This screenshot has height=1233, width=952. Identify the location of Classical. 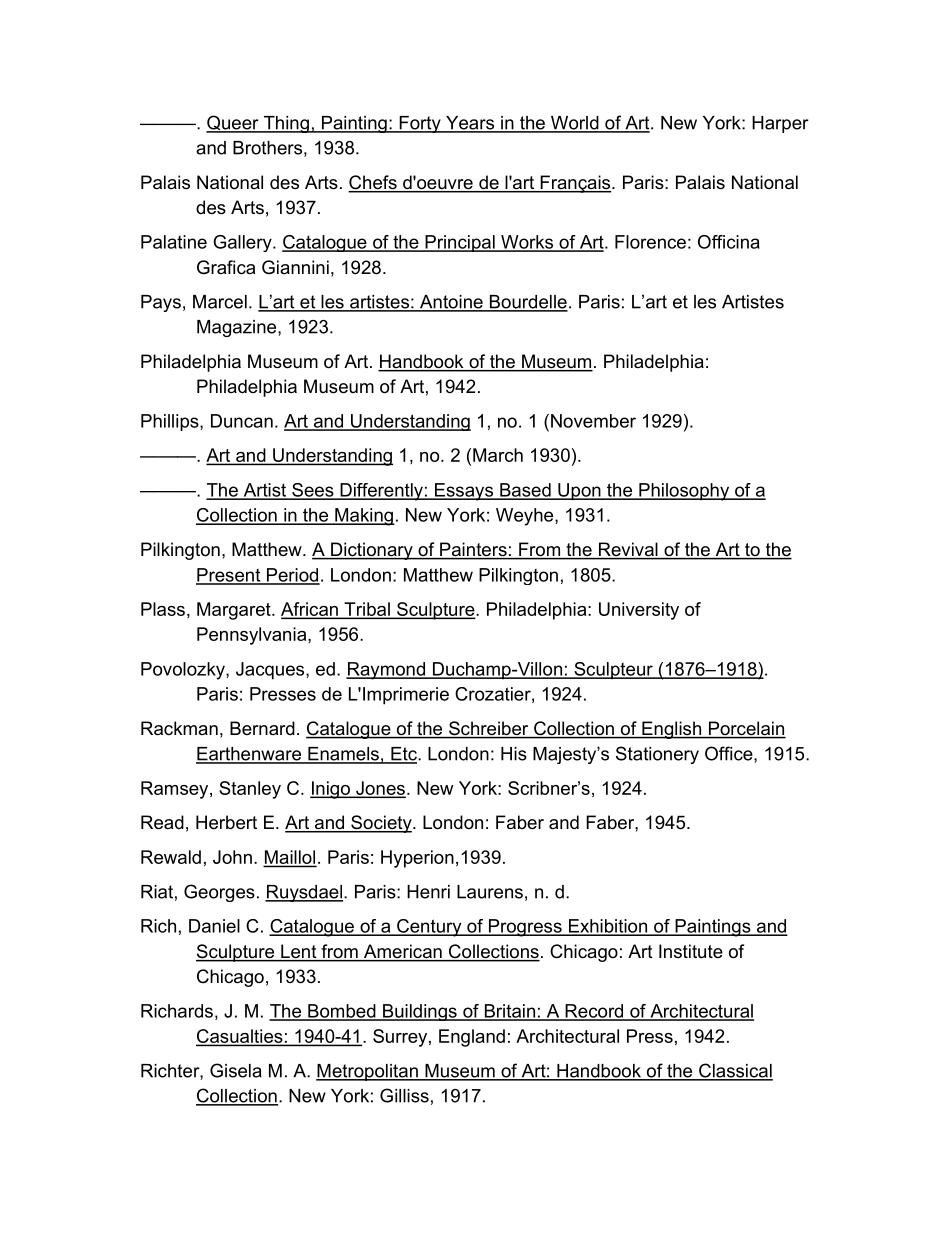
(735, 1071).
